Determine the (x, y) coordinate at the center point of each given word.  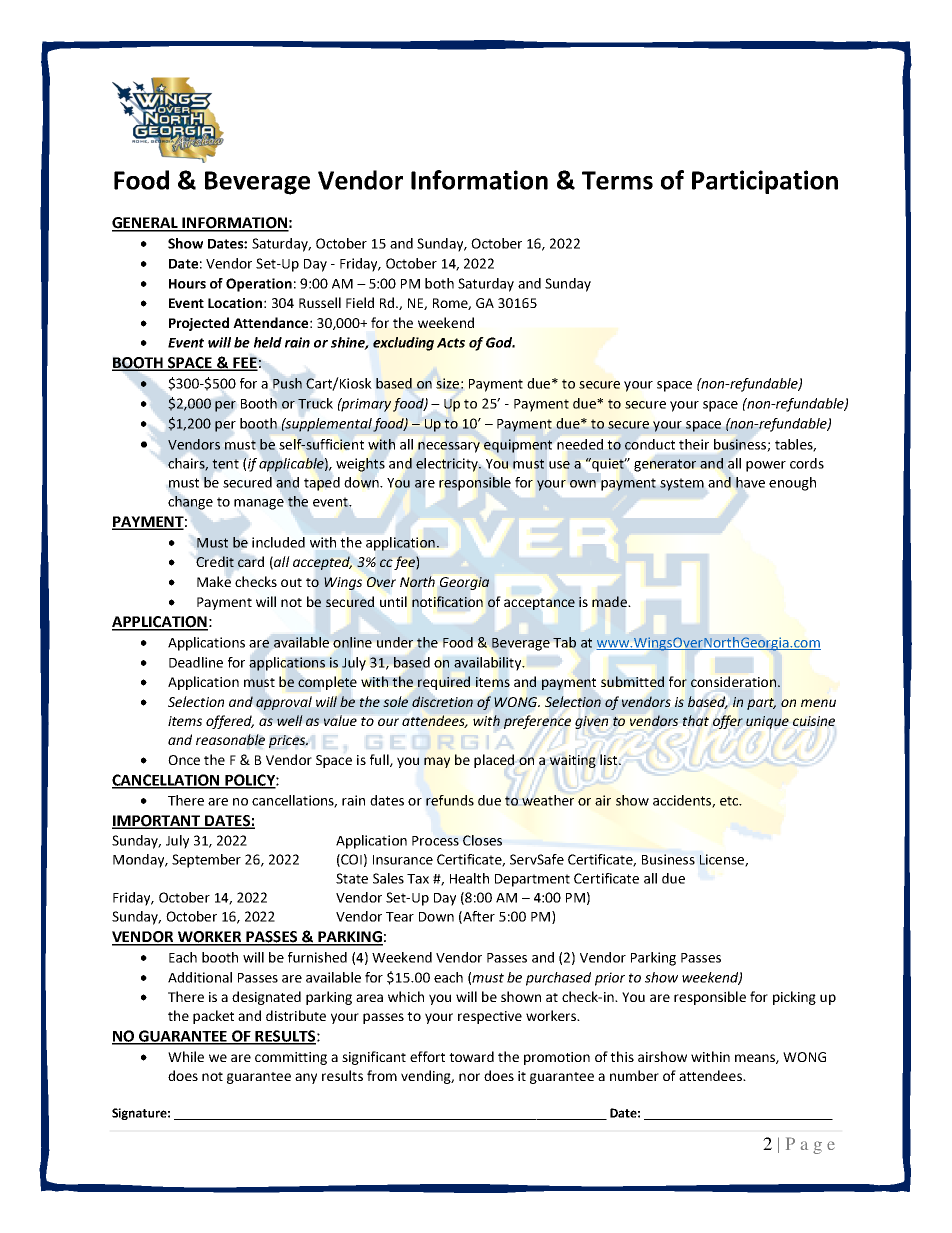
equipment (518, 446)
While (186, 1056)
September (206, 861)
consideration (733, 681)
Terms (617, 180)
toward (471, 1056)
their (694, 444)
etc (730, 801)
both (439, 283)
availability (489, 664)
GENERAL (146, 224)
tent (225, 464)
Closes (482, 840)
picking (794, 998)
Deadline (196, 662)
